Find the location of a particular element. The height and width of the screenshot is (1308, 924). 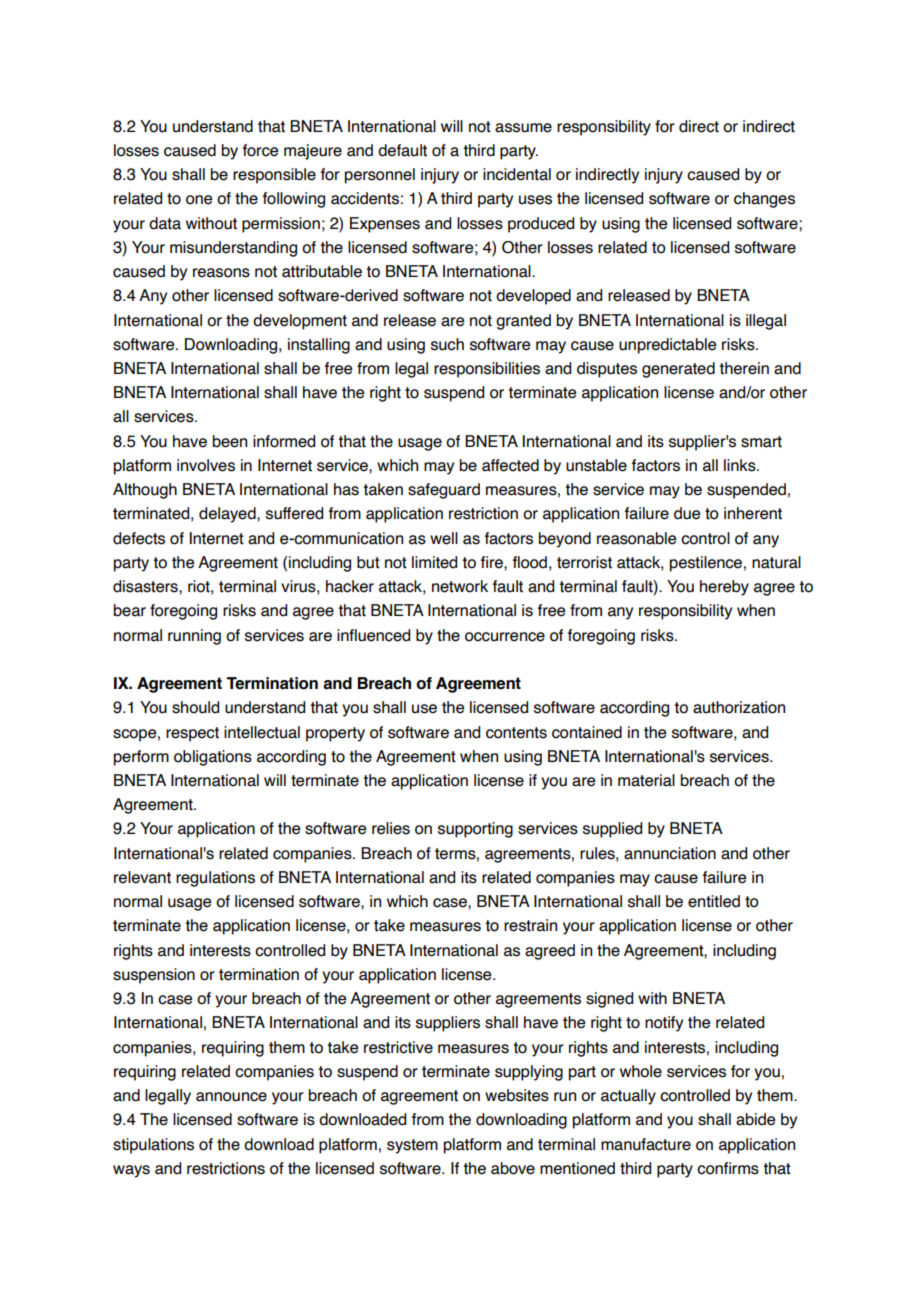

entitled is located at coordinates (714, 901).
